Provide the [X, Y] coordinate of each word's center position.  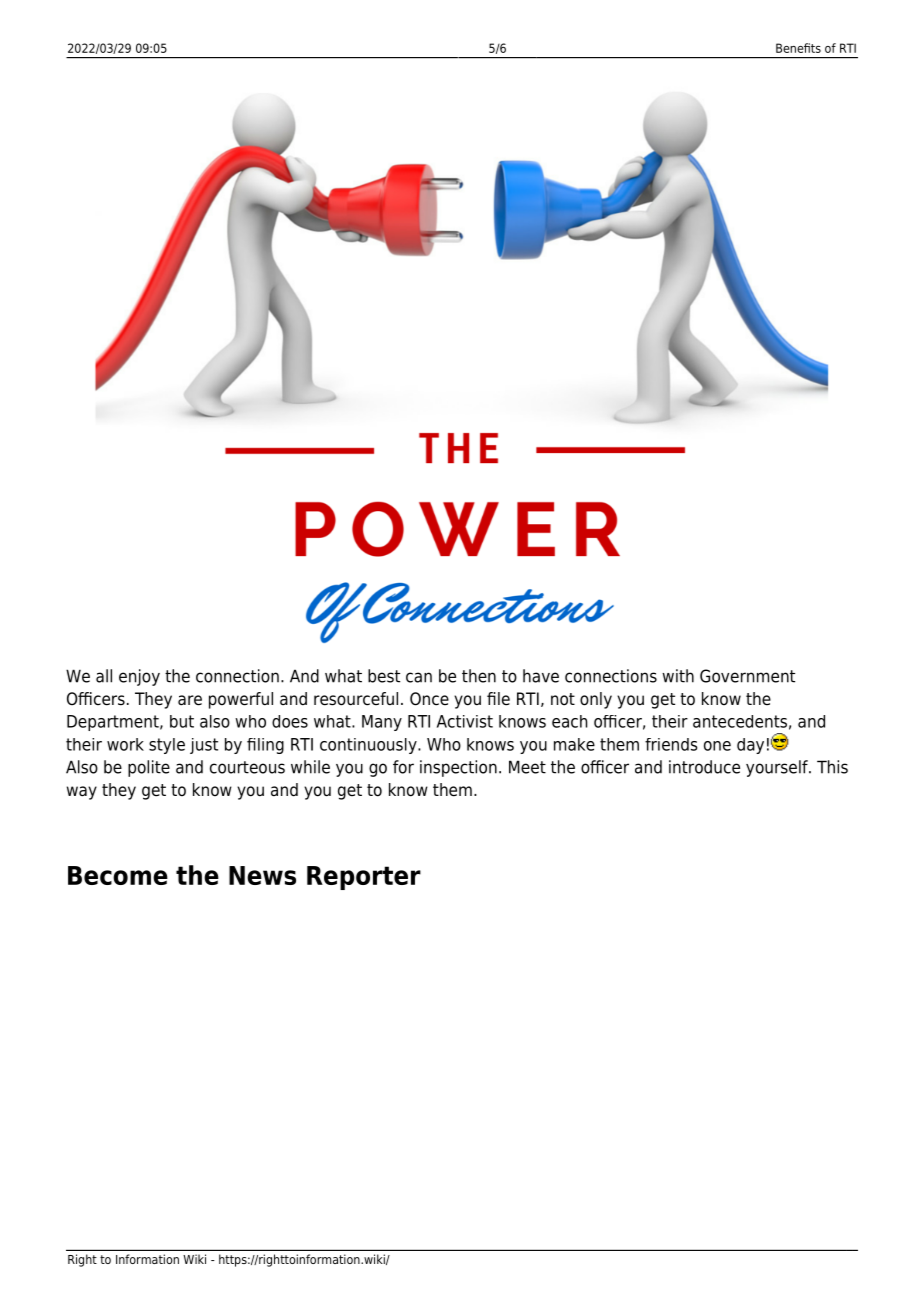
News [262, 875]
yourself [778, 768]
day [750, 746]
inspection [458, 768]
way [82, 793]
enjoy [139, 677]
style [167, 746]
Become [118, 875]
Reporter [364, 878]
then [479, 676]
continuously [369, 746]
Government [747, 676]
